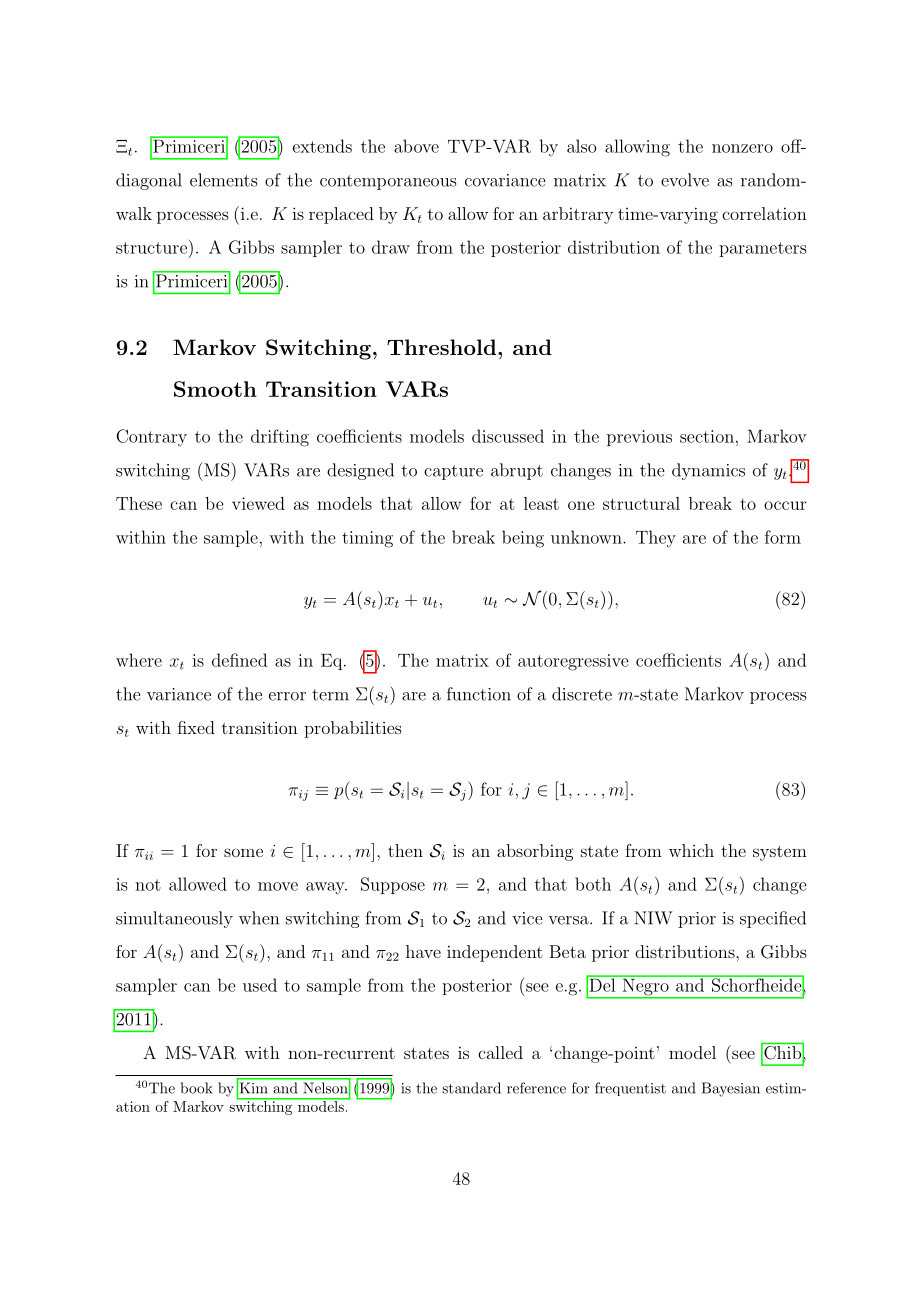  What do you see at coordinates (441, 347) in the image?
I see `Threshold` at bounding box center [441, 347].
